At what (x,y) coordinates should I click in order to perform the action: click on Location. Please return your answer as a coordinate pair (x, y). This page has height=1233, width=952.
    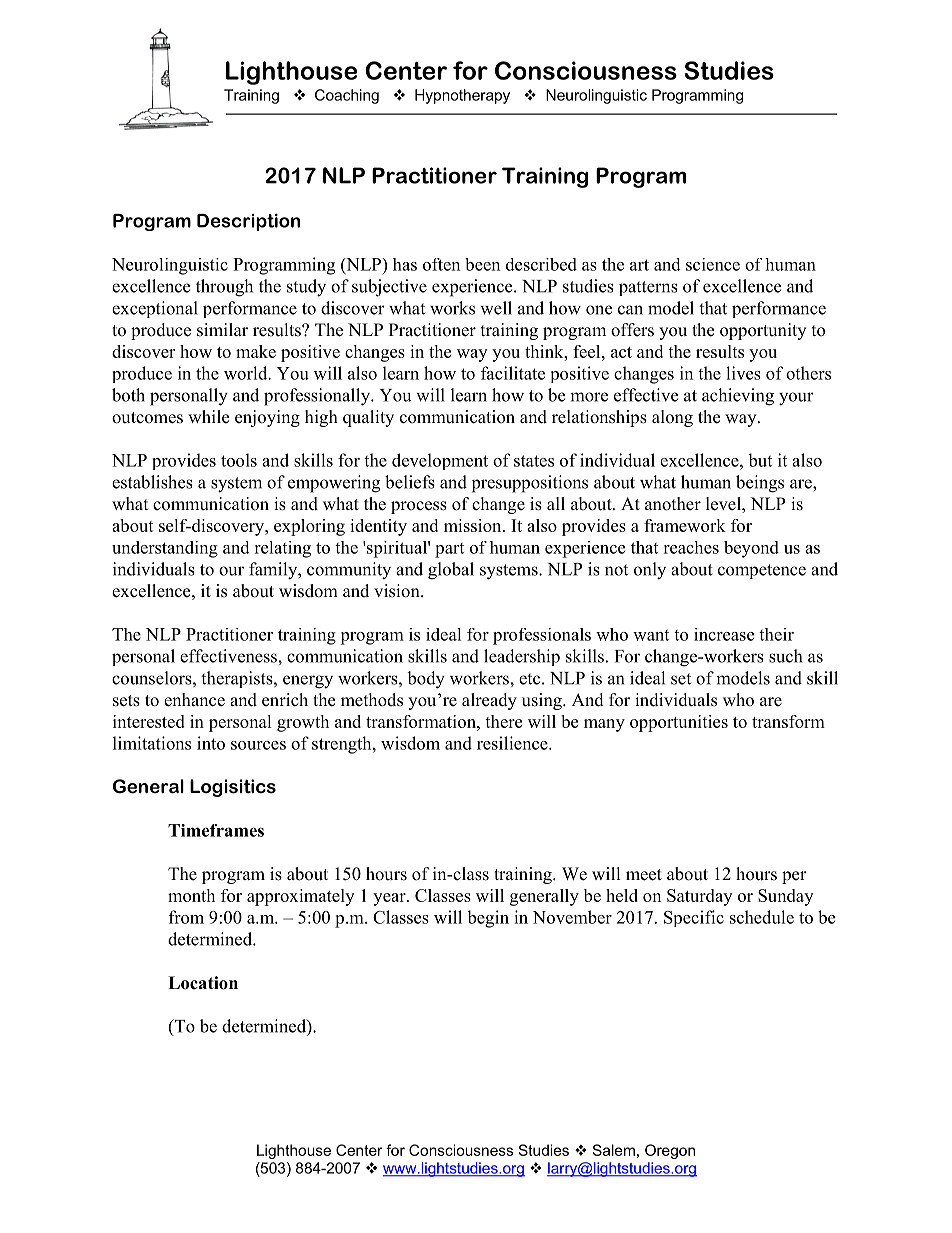
    Looking at the image, I should click on (203, 983).
